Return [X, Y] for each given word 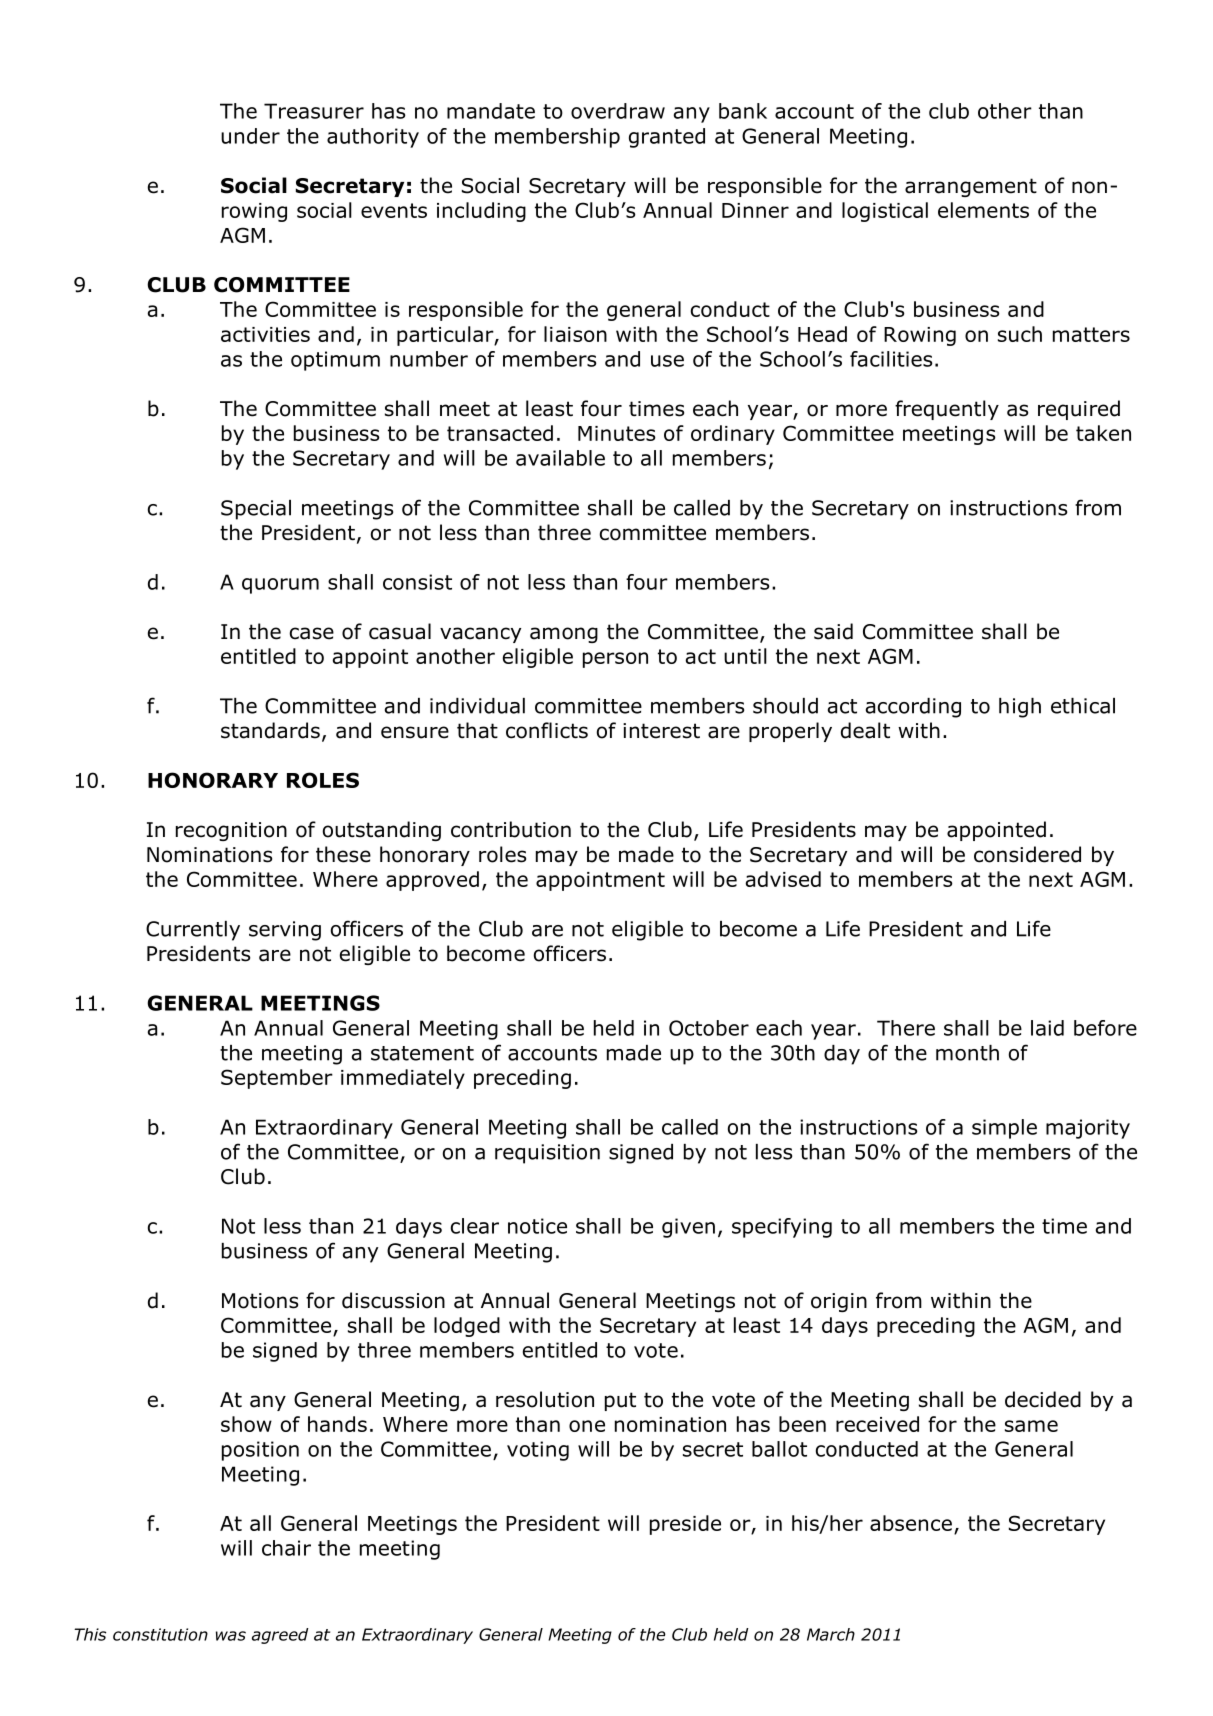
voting [538, 1451]
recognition [231, 831]
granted [667, 138]
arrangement [971, 187]
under [250, 136]
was [231, 1636]
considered [1027, 854]
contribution [511, 829]
